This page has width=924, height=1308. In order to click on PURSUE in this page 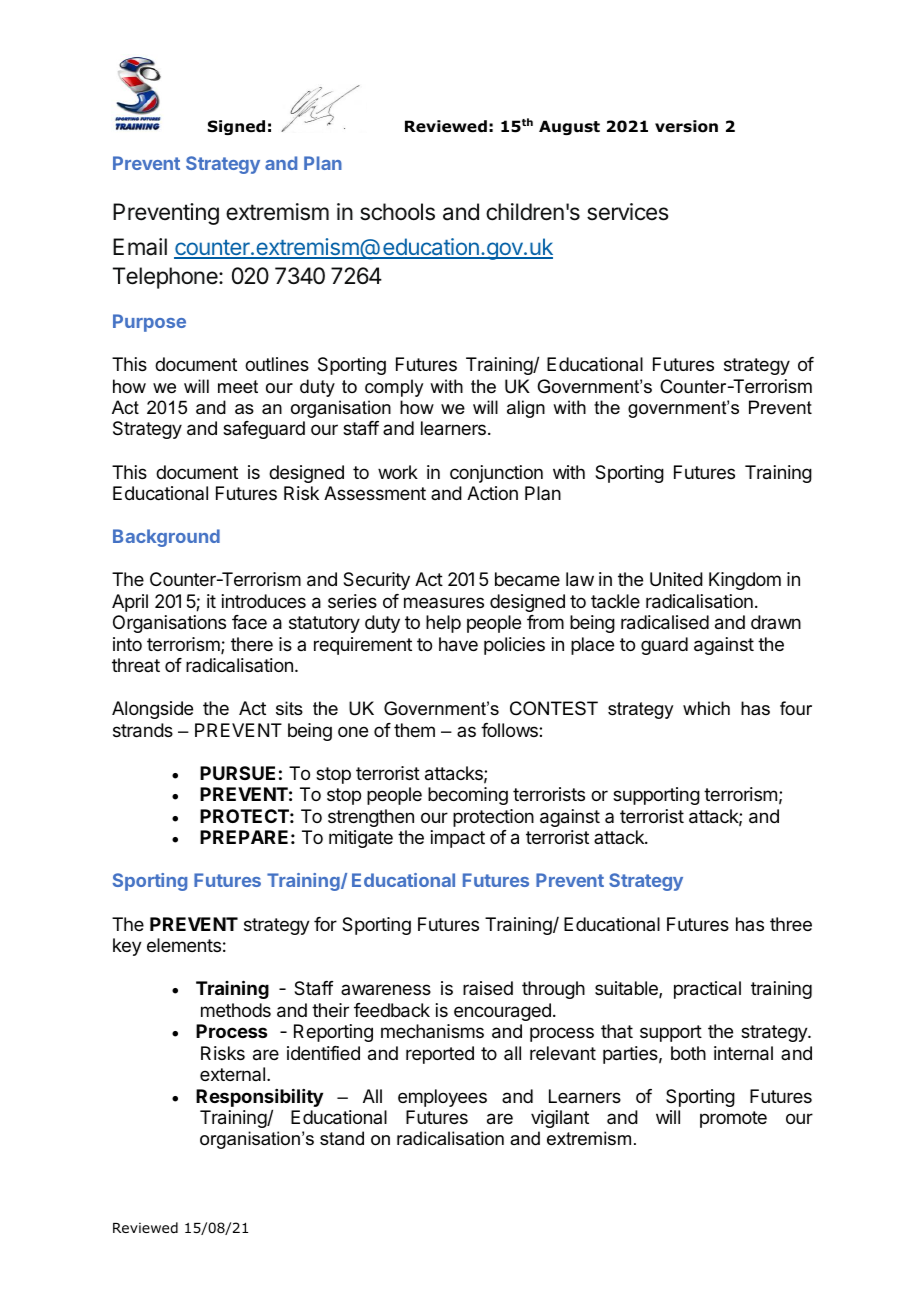, I will do `click(237, 773)`.
